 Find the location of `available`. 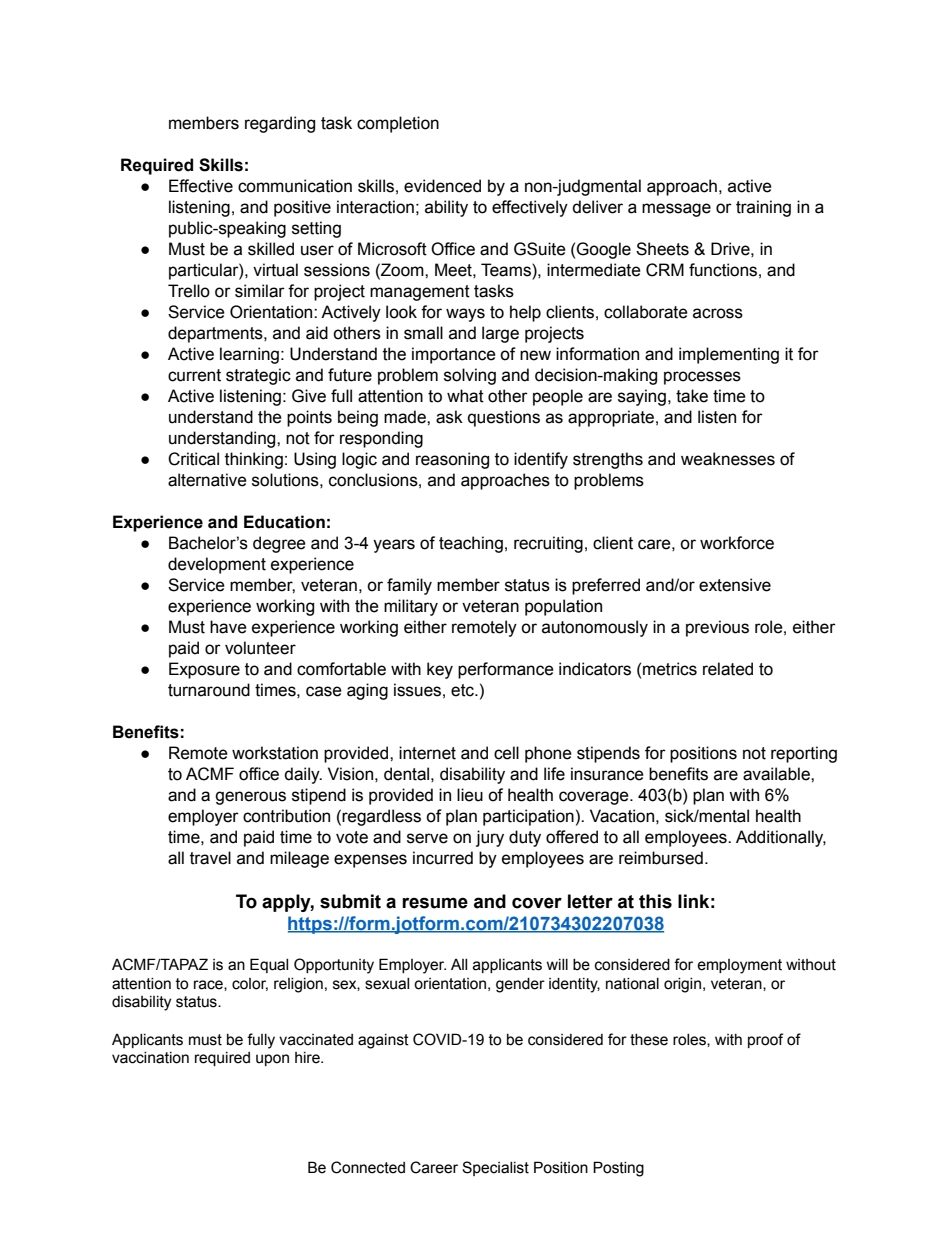

available is located at coordinates (777, 774).
